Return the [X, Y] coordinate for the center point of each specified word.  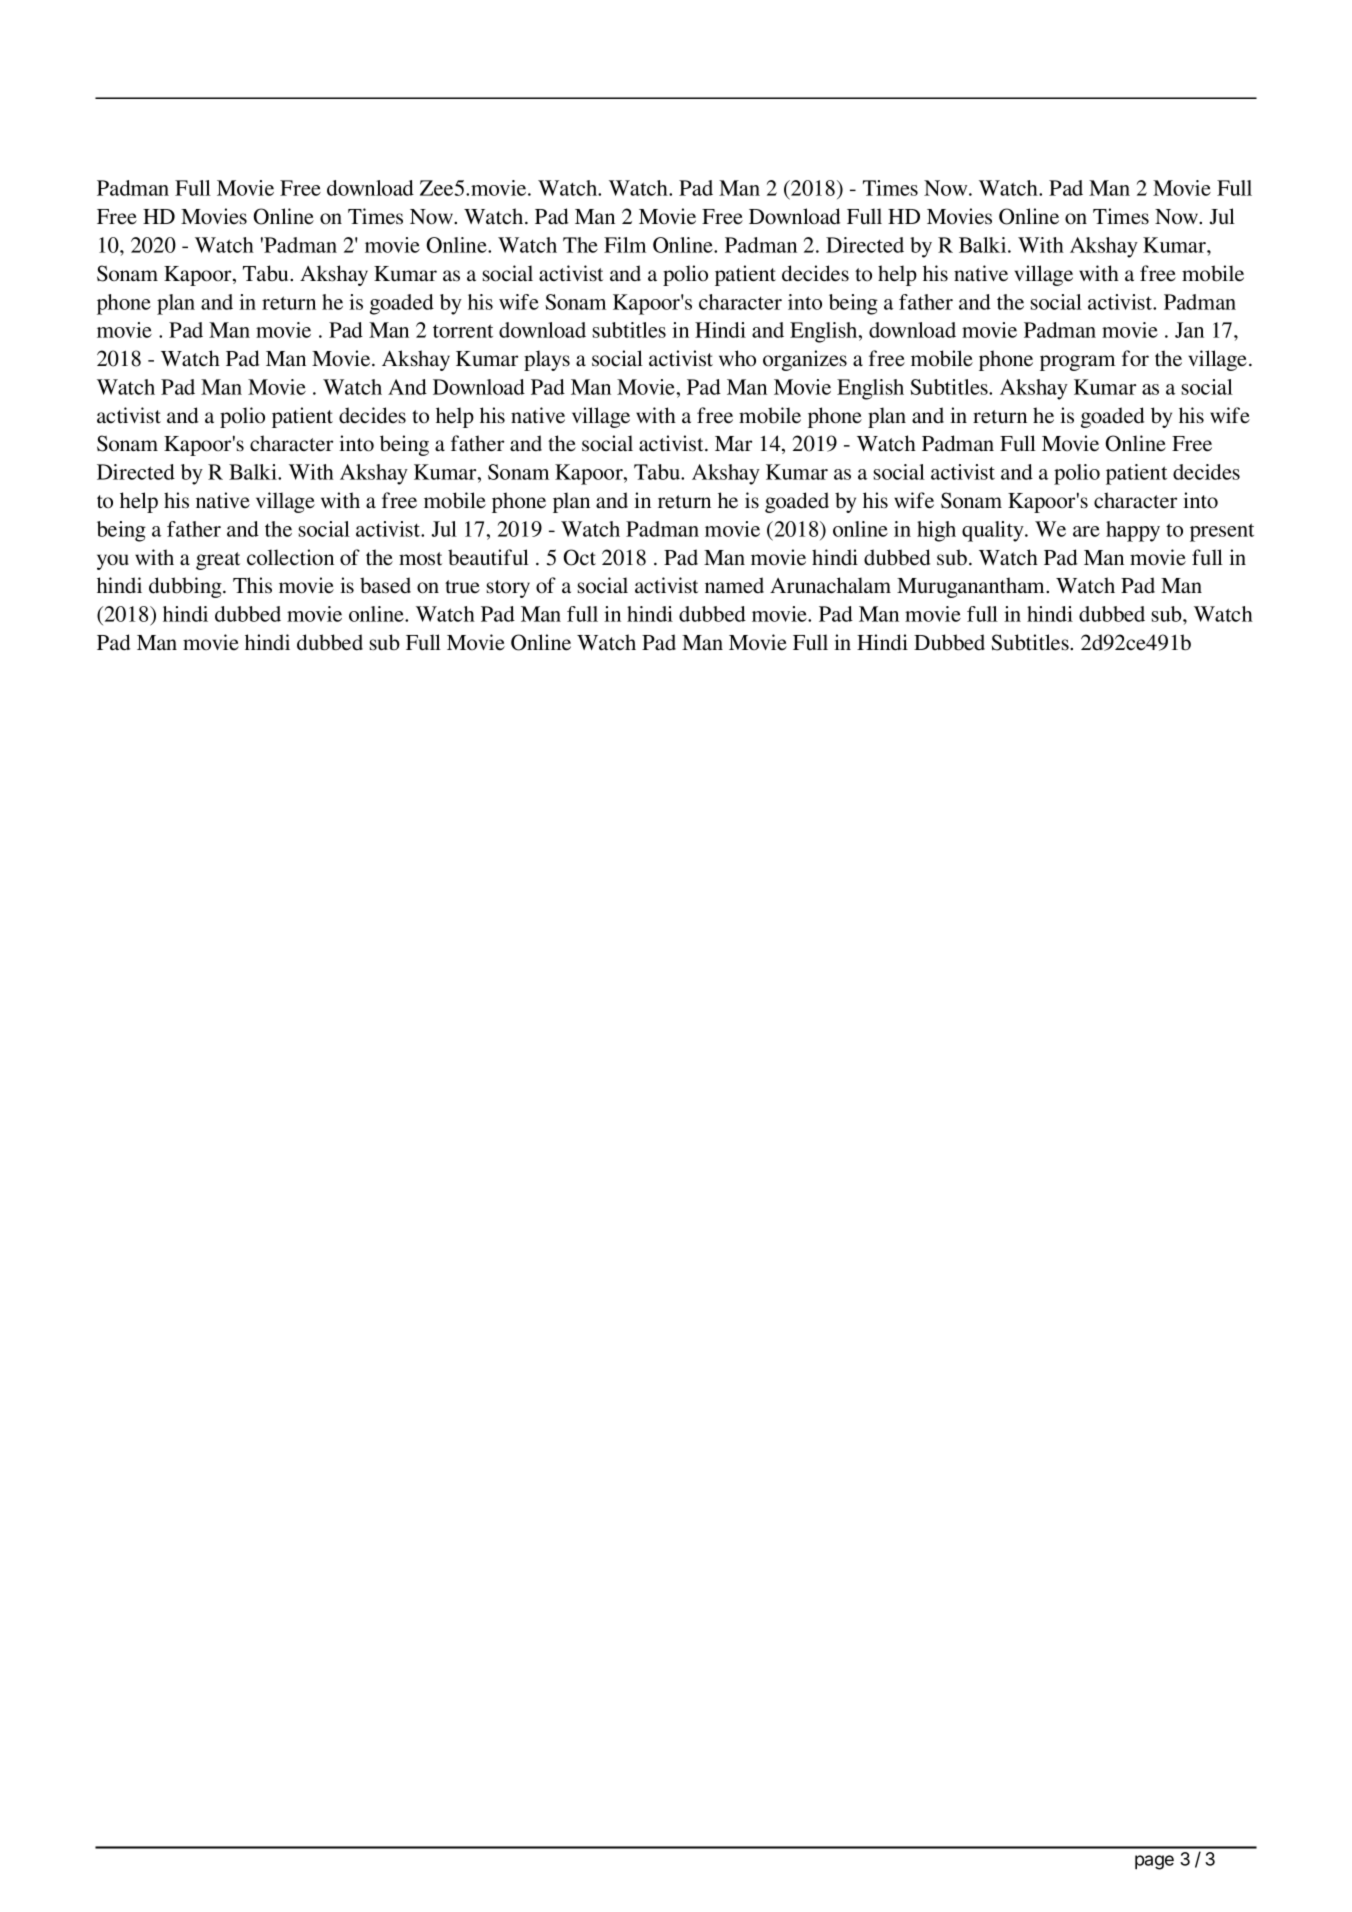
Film [625, 245]
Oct [579, 557]
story [508, 589]
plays [547, 360]
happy [1133, 531]
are [1086, 531]
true [462, 587]
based [385, 585]
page [1154, 1862]
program [1077, 363]
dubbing [186, 587]
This [252, 585]
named [734, 585]
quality [994, 531]
